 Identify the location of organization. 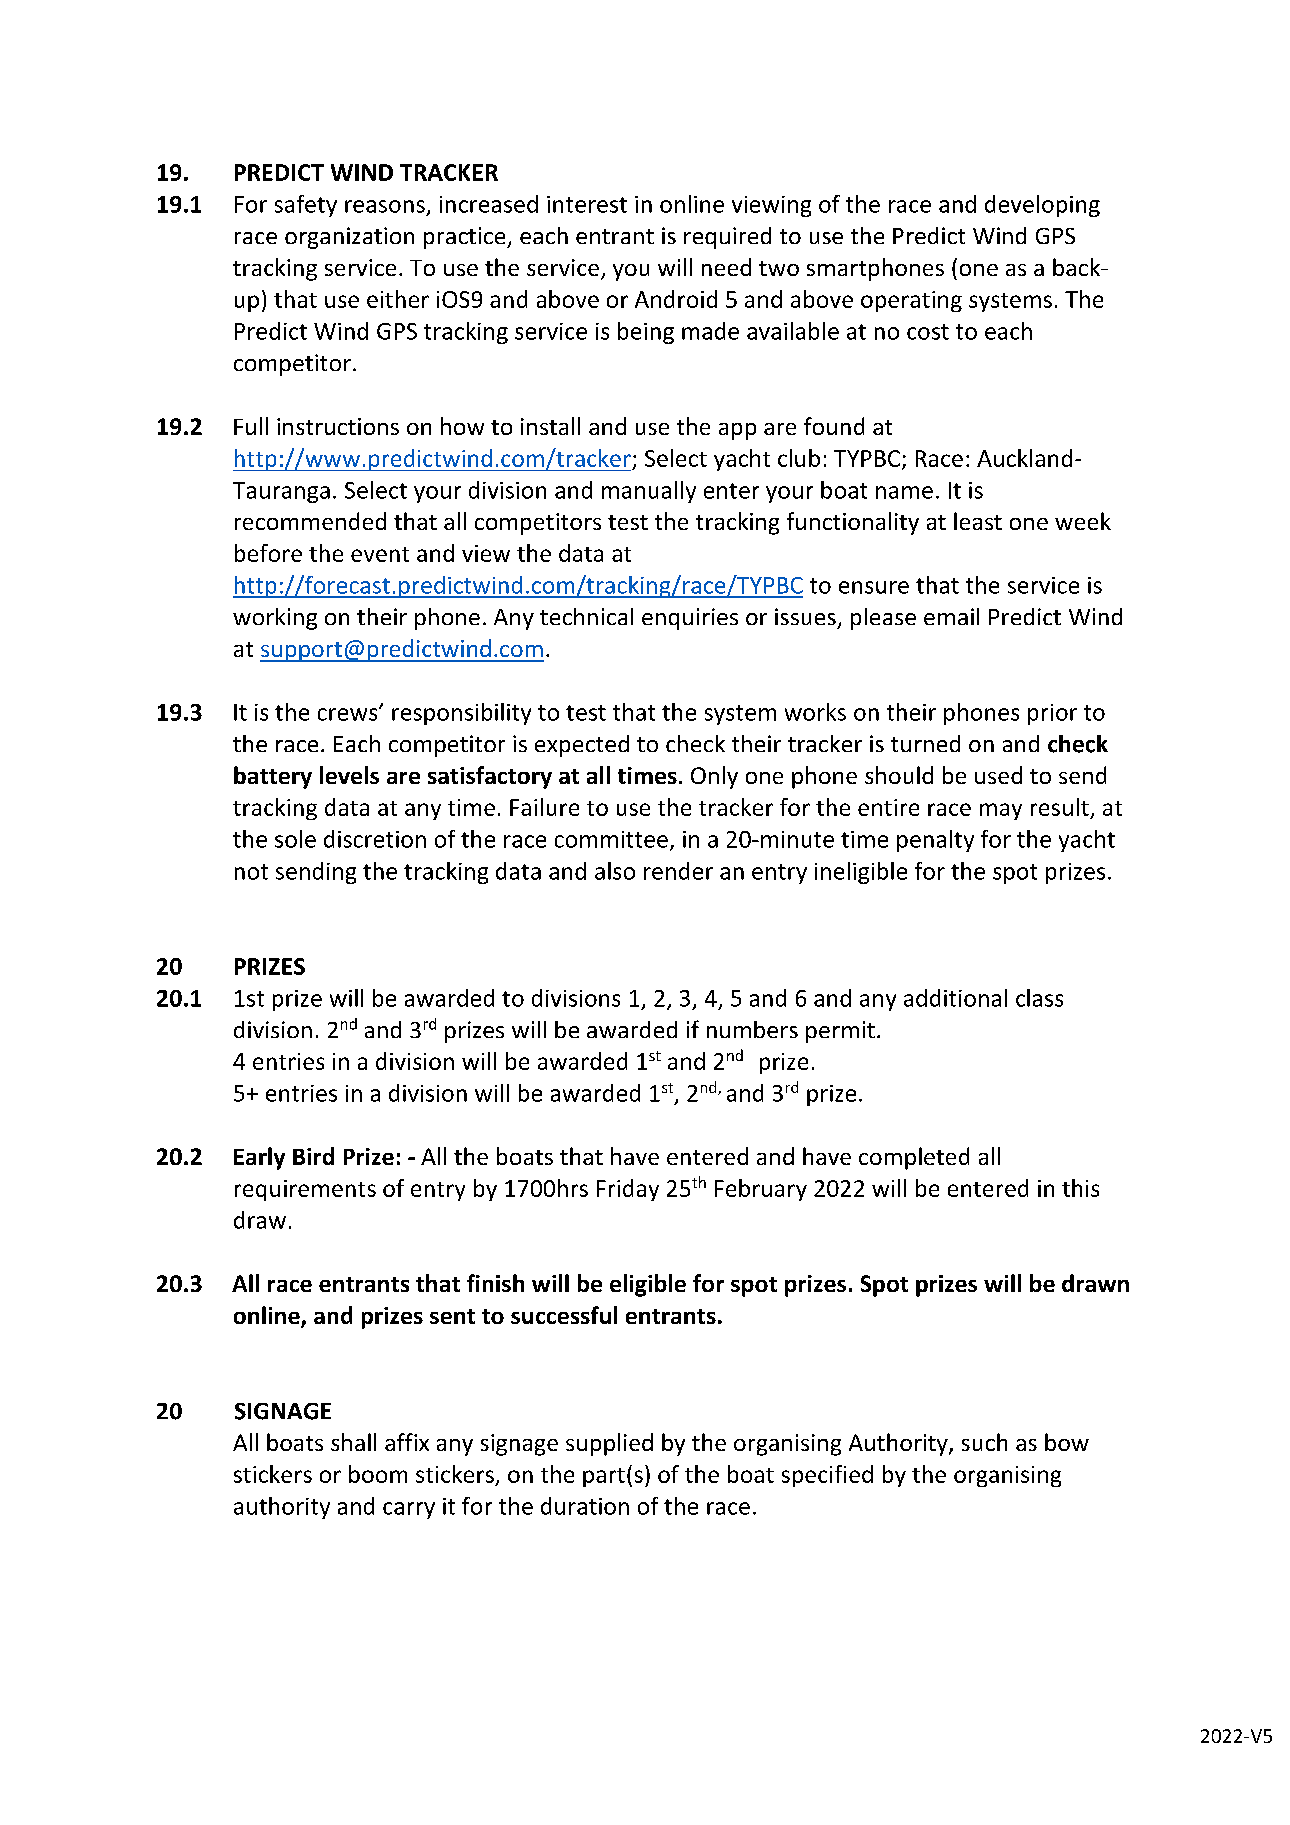
(349, 238).
